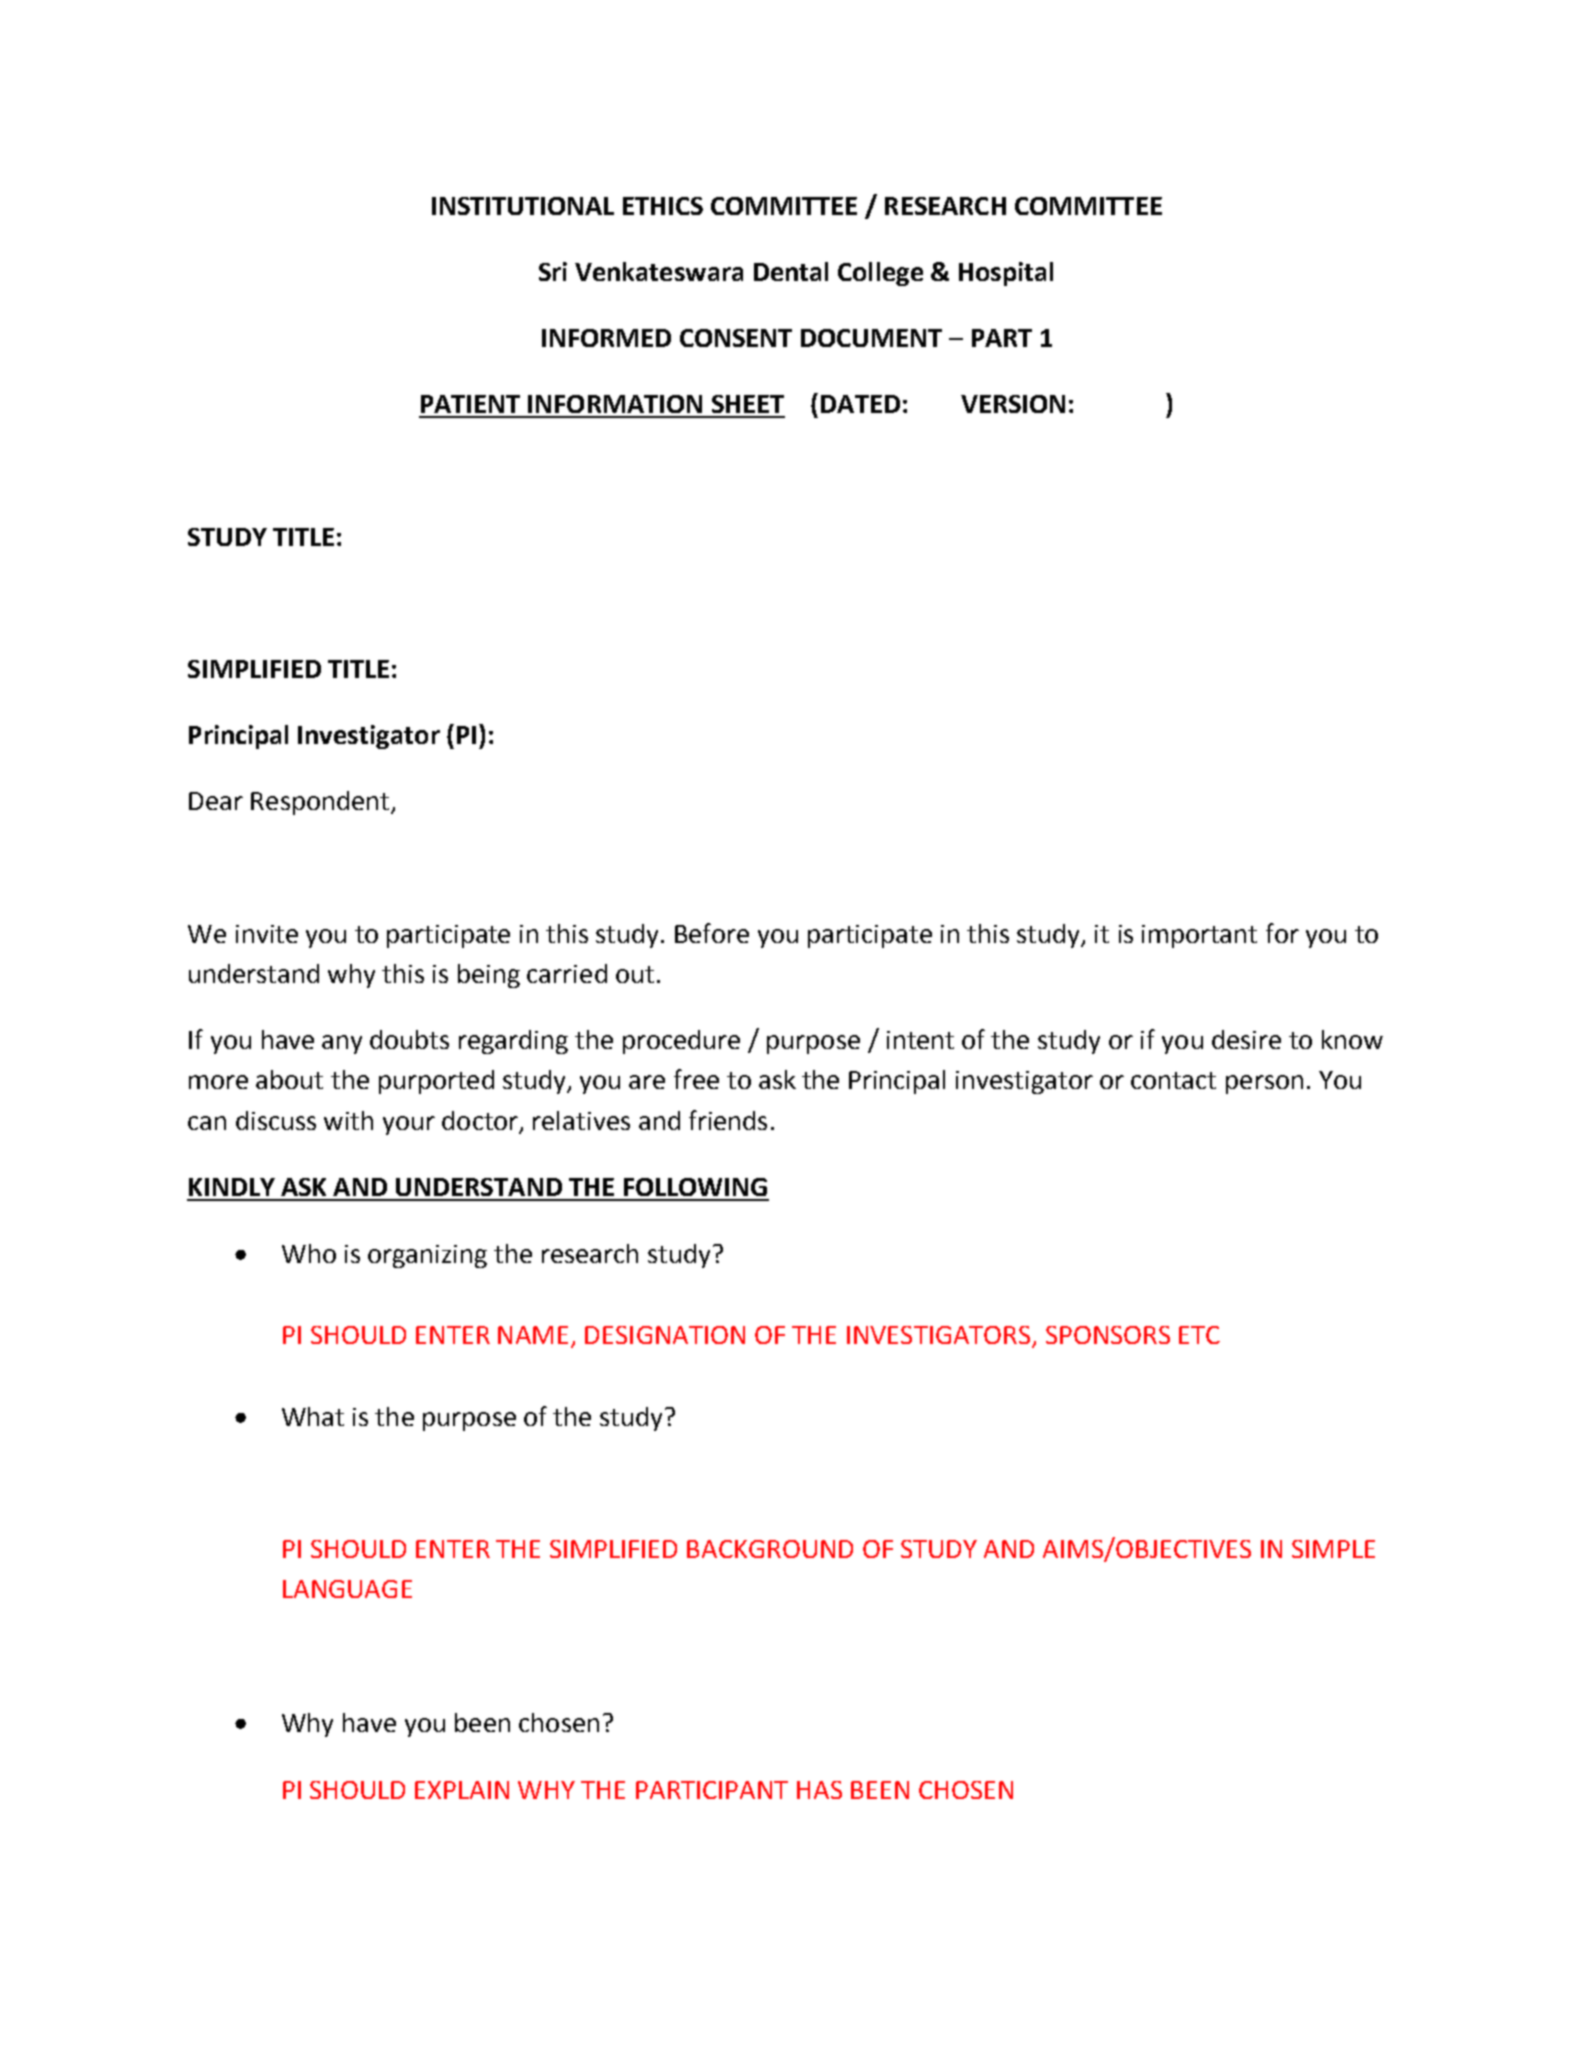 Image resolution: width=1593 pixels, height=2061 pixels. Describe the element at coordinates (462, 1790) in the page. I see `EXPLAIN` at that location.
